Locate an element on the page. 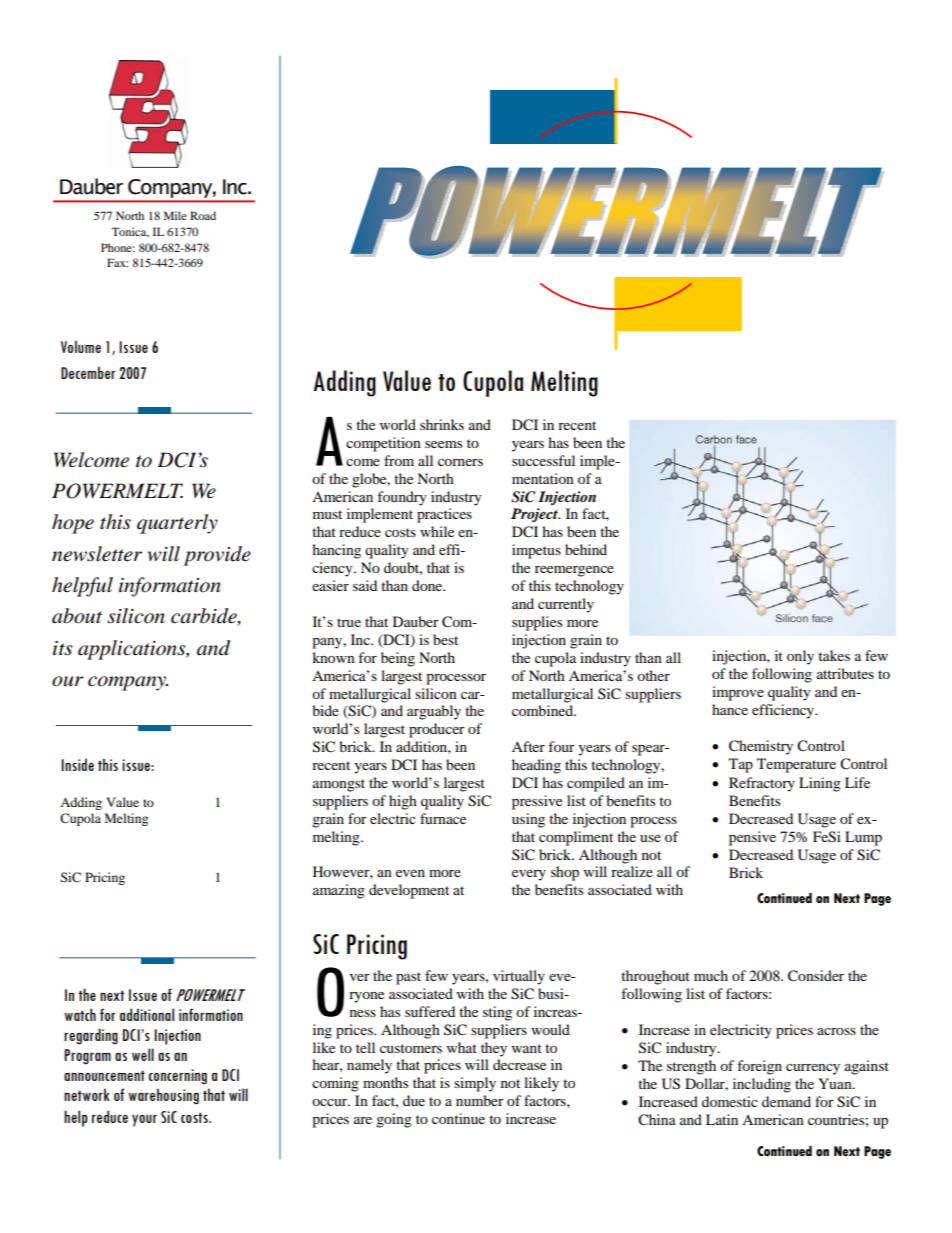 The width and height of the page is (952, 1233). including is located at coordinates (762, 1085).
